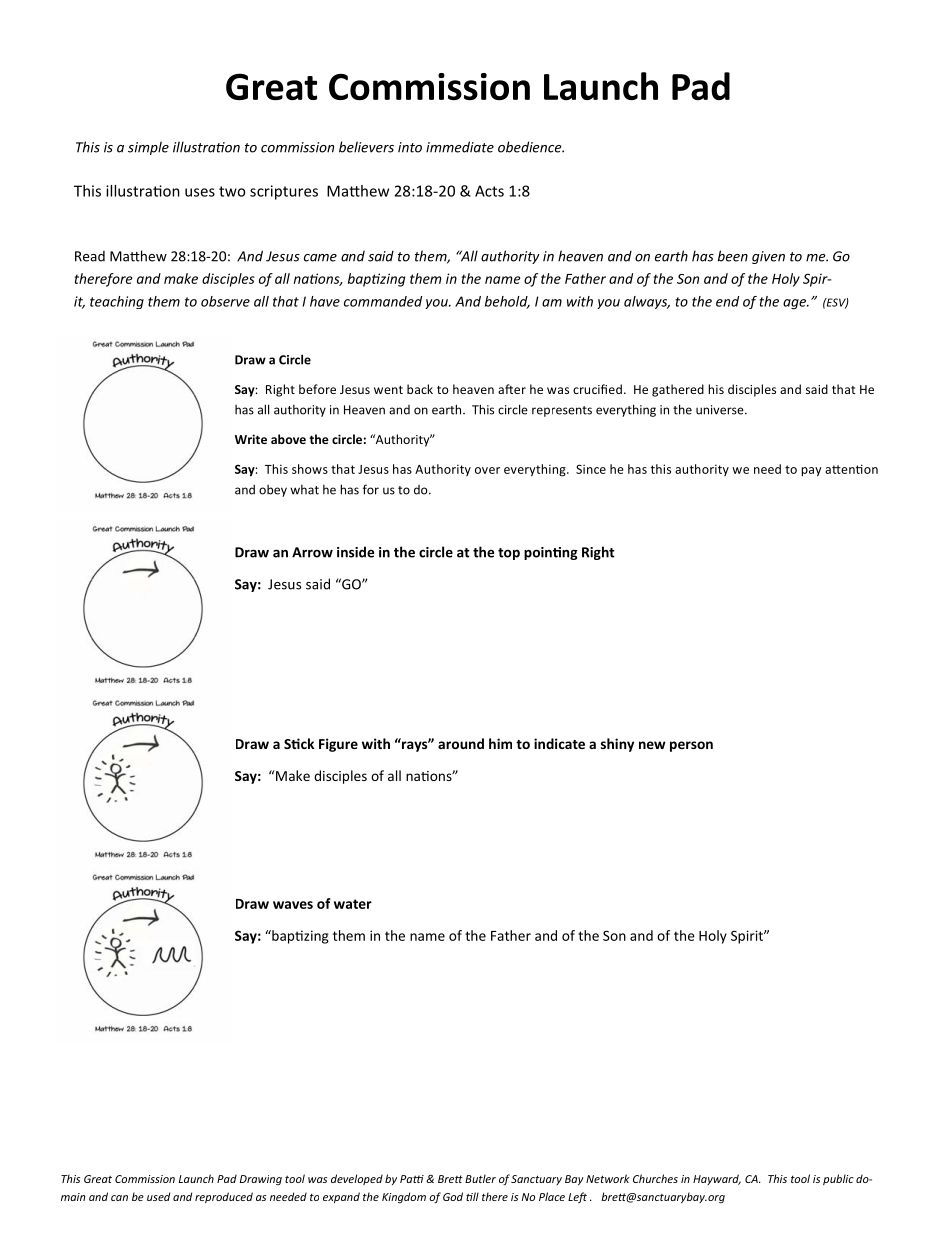 The width and height of the image is (952, 1233). I want to click on around, so click(461, 743).
